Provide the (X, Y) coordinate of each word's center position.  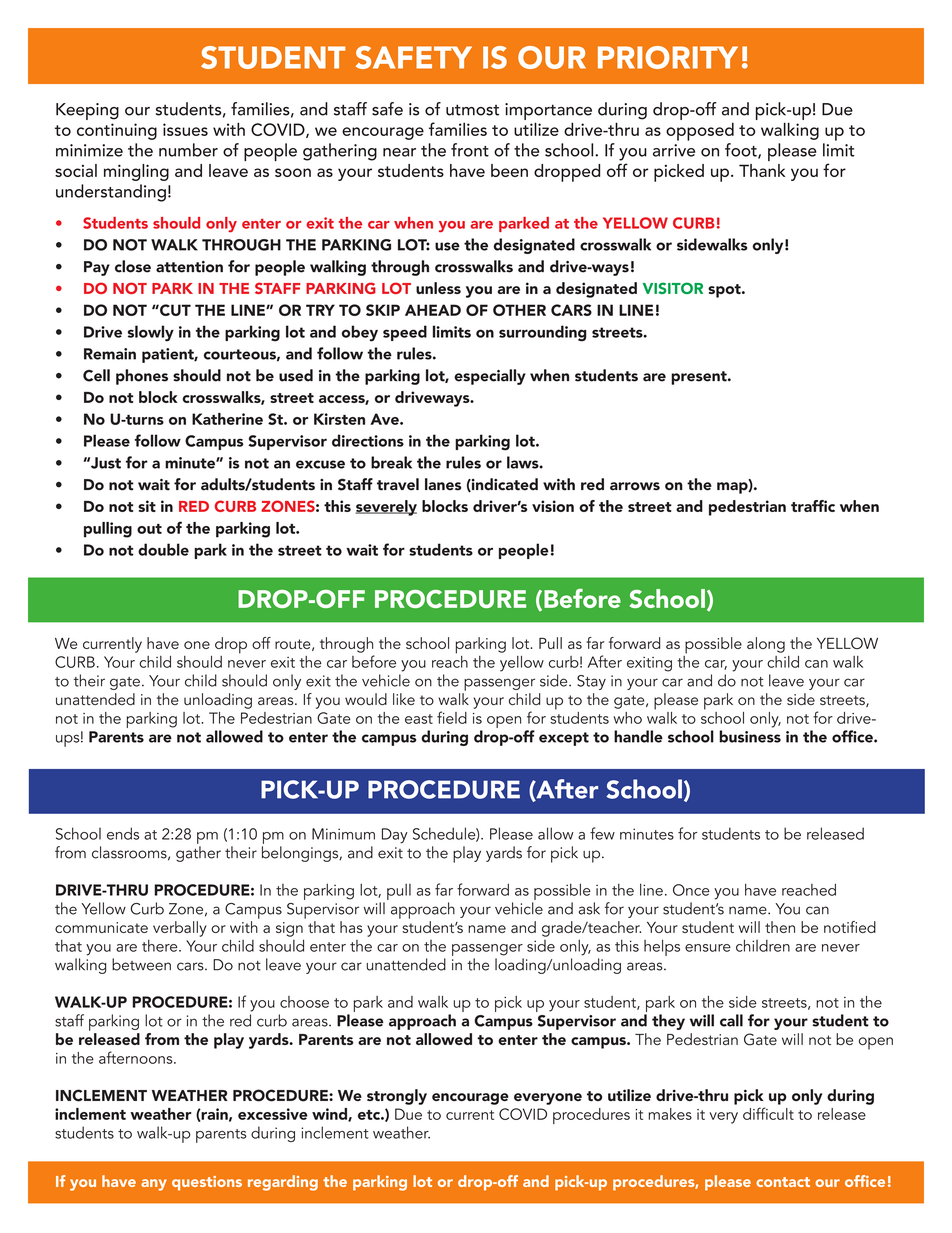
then (780, 927)
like (404, 699)
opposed (700, 131)
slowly (151, 333)
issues (185, 129)
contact (783, 1182)
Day (395, 836)
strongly (397, 1097)
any (154, 1185)
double (163, 549)
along (766, 645)
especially (490, 377)
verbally (179, 929)
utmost (472, 110)
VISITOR (673, 288)
